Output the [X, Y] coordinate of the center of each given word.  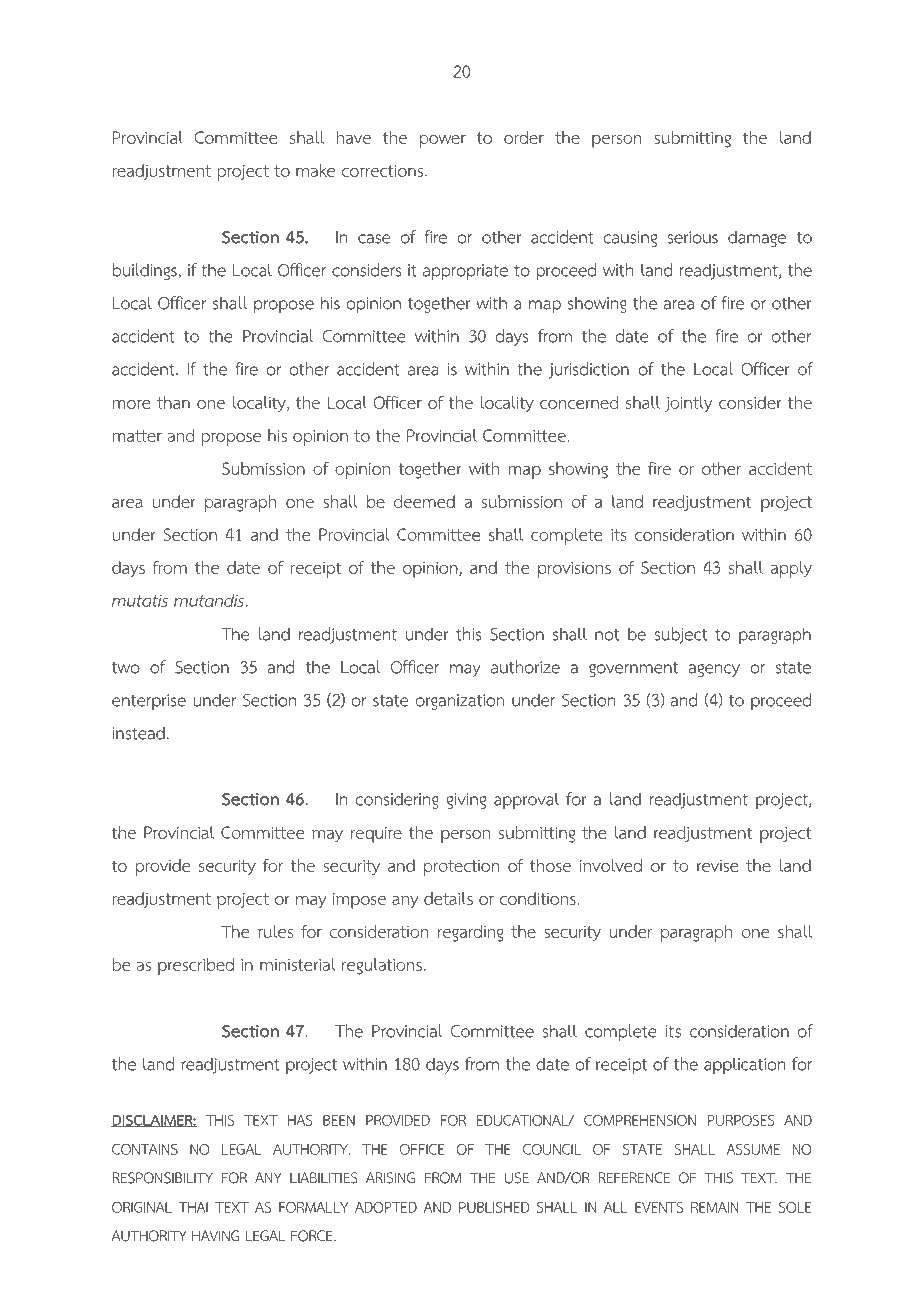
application [745, 1065]
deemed [424, 501]
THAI [193, 1207]
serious [692, 237]
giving [466, 801]
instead [138, 733]
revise [718, 866]
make [315, 170]
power [443, 141]
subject [680, 635]
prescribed [196, 966]
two [126, 668]
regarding [471, 933]
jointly [688, 404]
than [173, 402]
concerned [579, 402]
